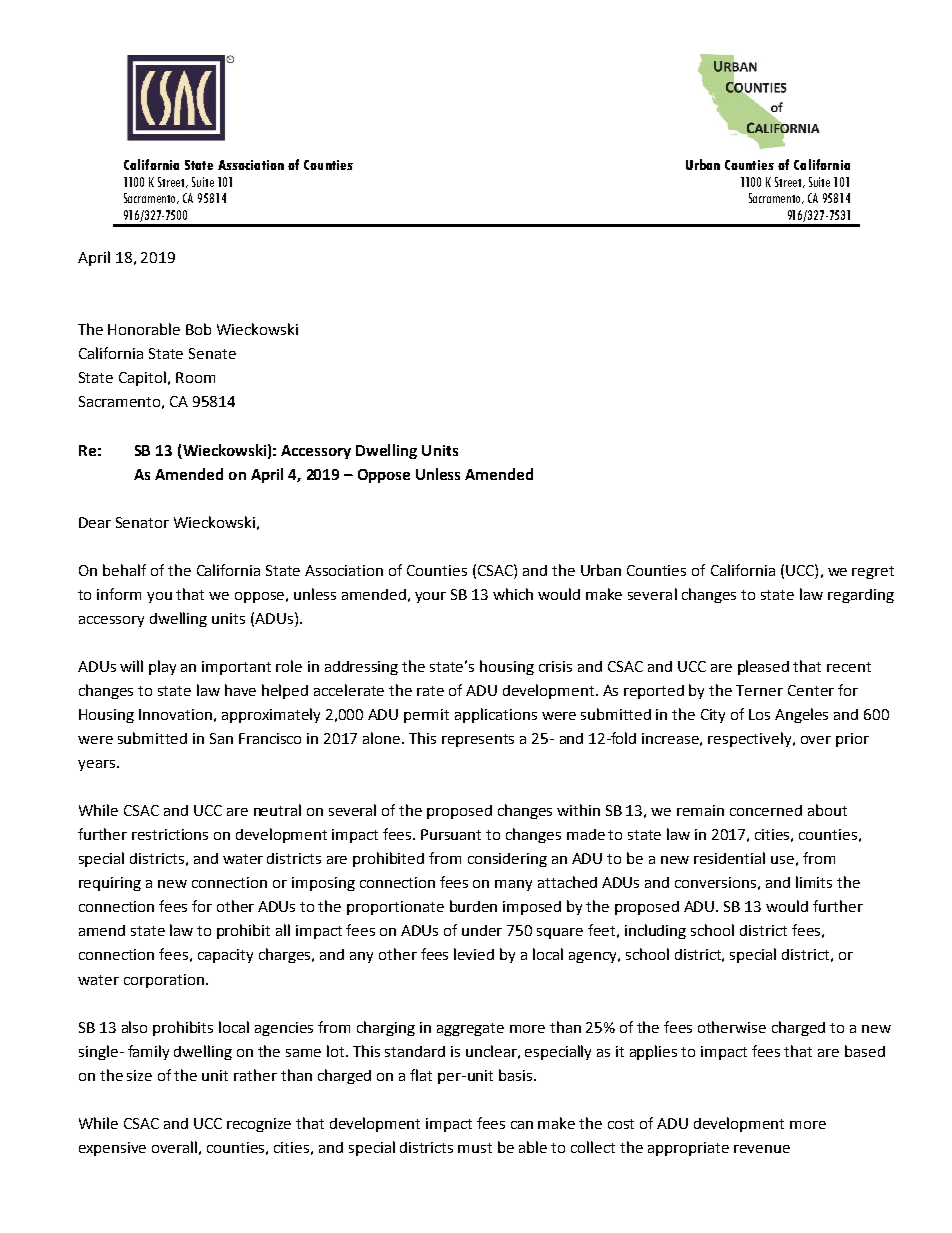 This document has height=1233, width=952. I want to click on recognize, so click(259, 1125).
